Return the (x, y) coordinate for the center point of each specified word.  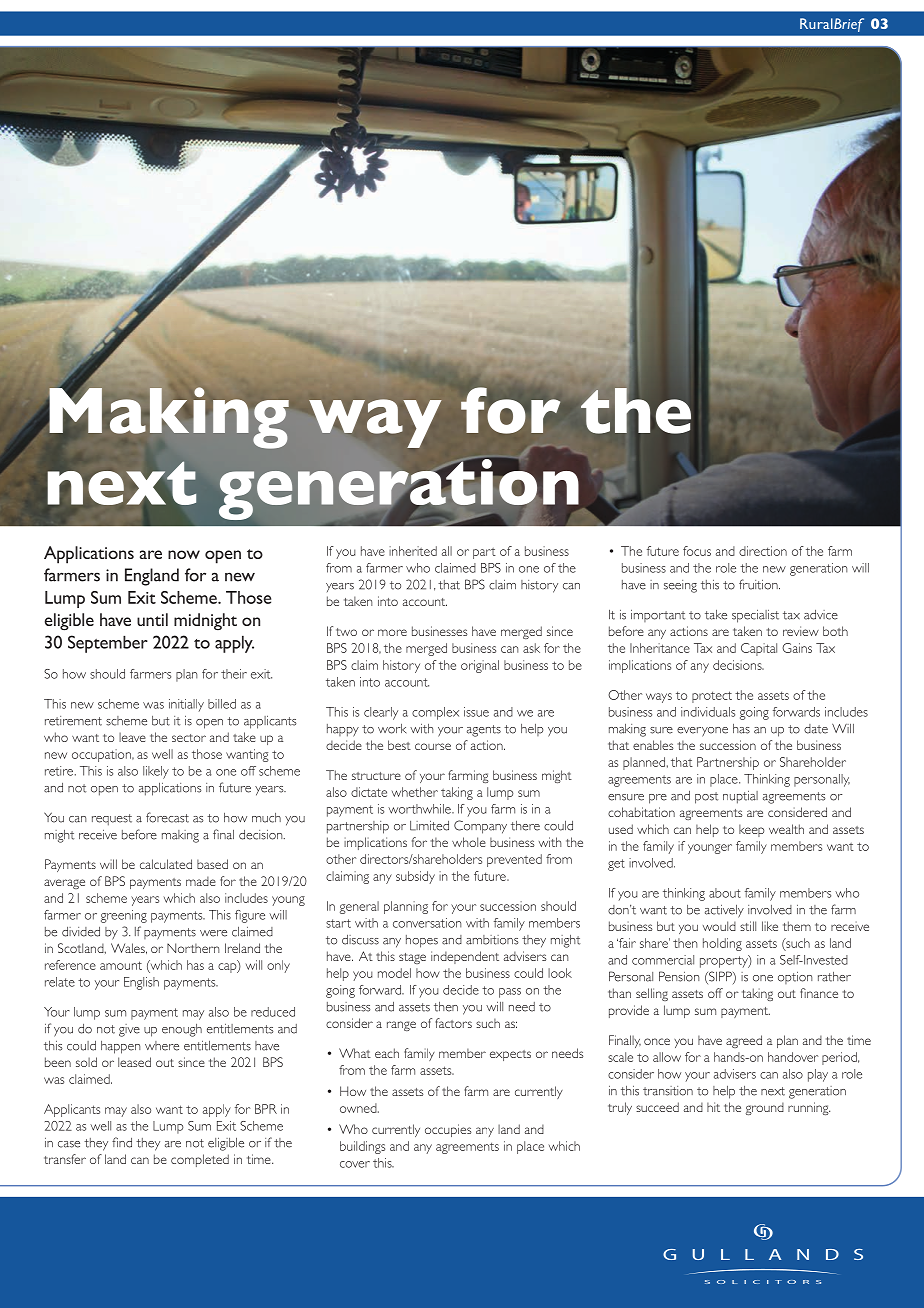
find (122, 1142)
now (184, 554)
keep (751, 830)
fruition (759, 584)
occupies (448, 1130)
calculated (166, 864)
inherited (413, 551)
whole (469, 842)
